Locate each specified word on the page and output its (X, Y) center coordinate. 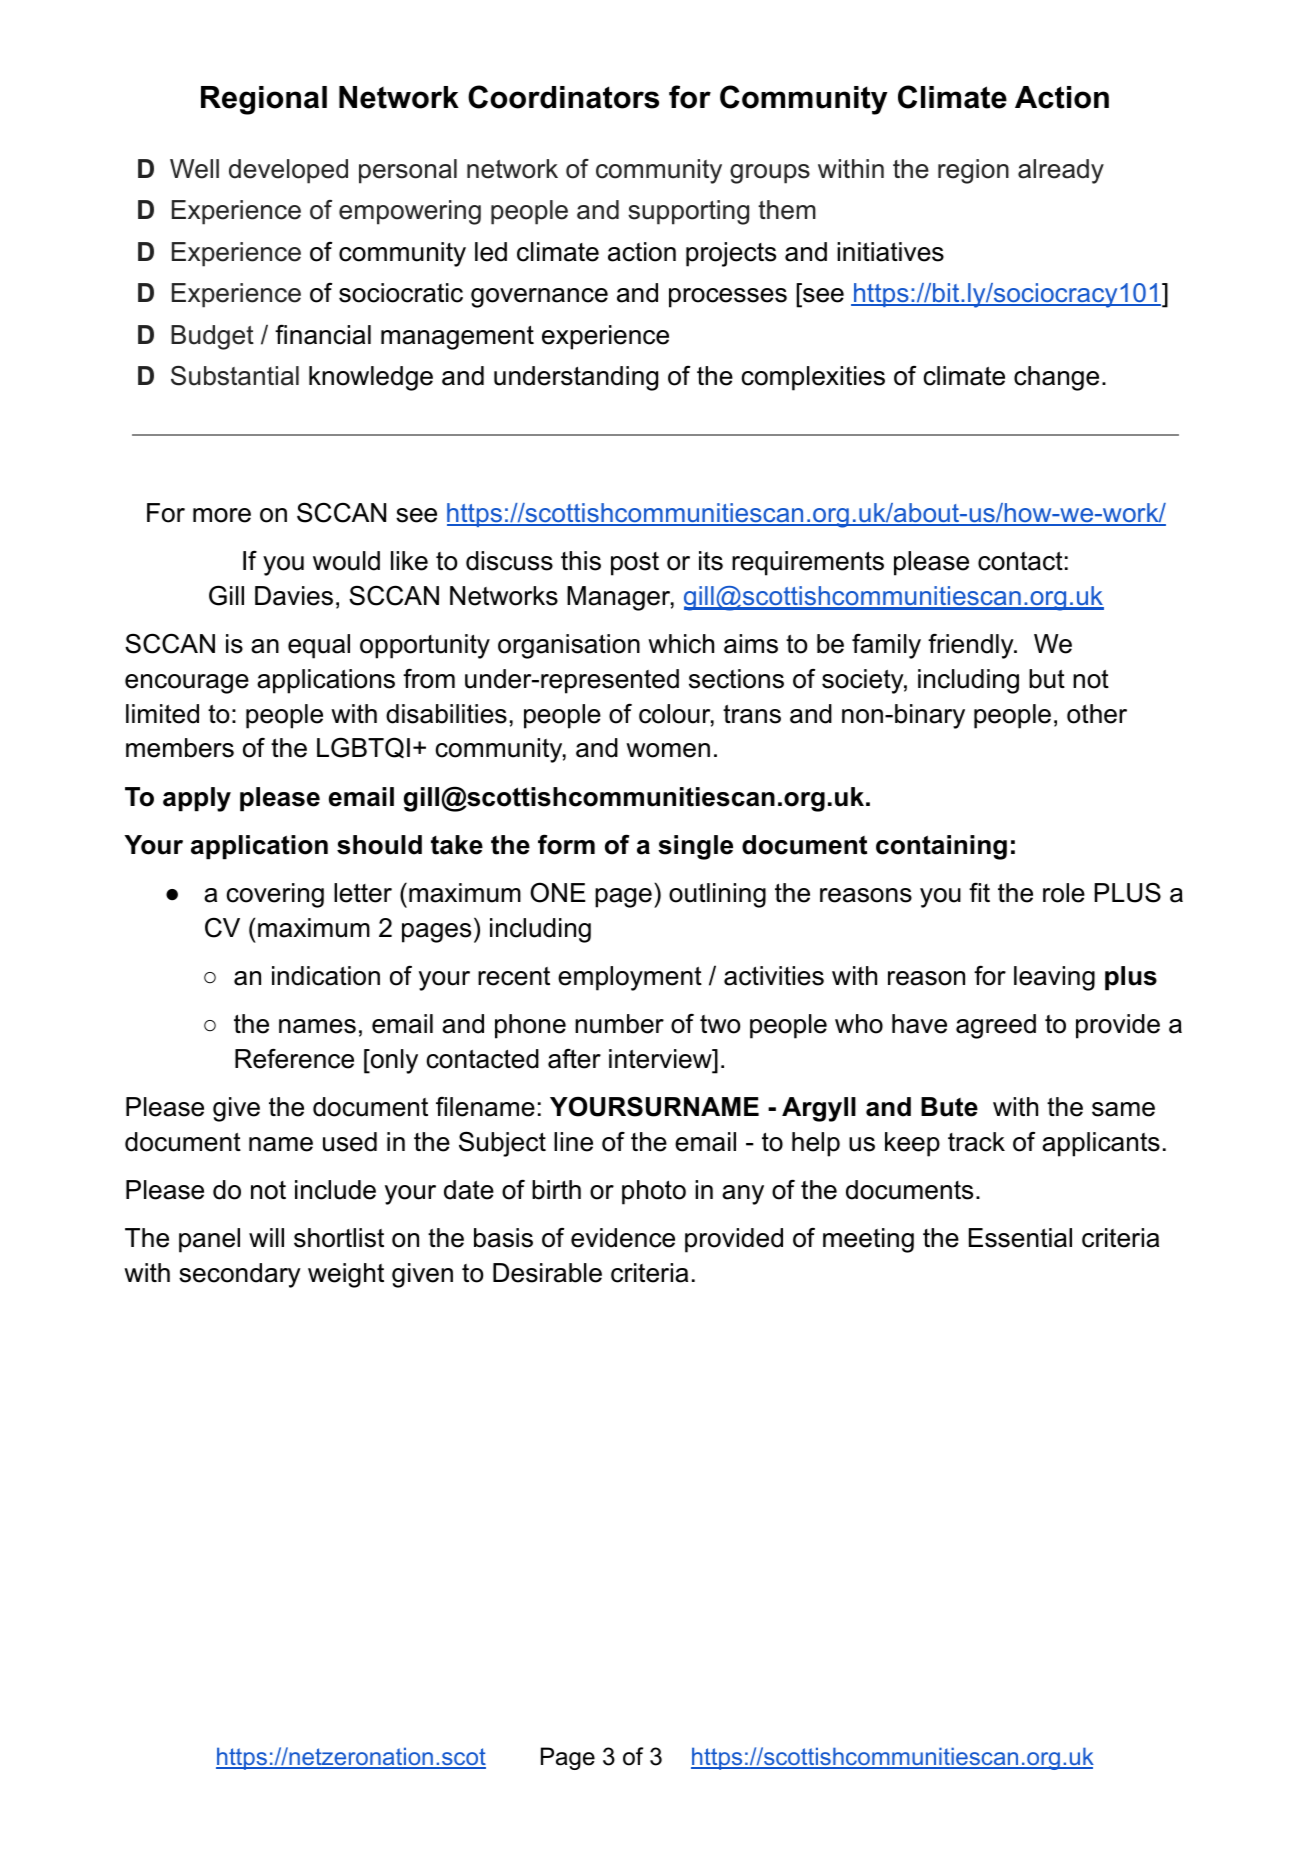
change (1056, 378)
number (619, 1024)
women (668, 750)
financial (323, 334)
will (266, 1237)
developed (288, 171)
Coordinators (563, 97)
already (1061, 171)
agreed (996, 1026)
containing (941, 847)
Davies (294, 596)
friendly (971, 646)
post (635, 564)
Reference (294, 1059)
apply (197, 799)
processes (728, 298)
